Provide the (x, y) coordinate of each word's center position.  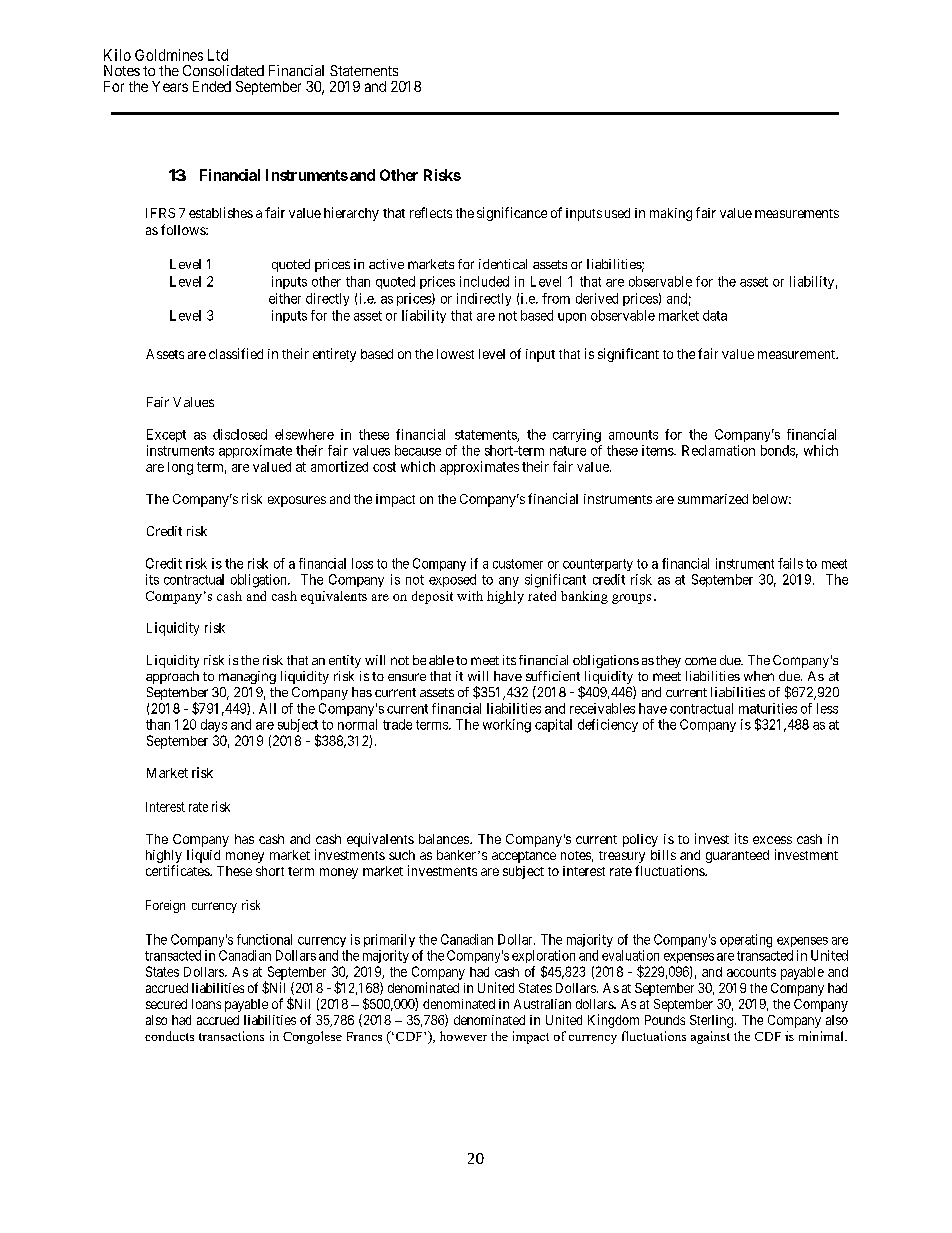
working (507, 726)
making (671, 214)
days (214, 725)
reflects (431, 212)
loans (206, 1004)
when (759, 676)
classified (236, 353)
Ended (212, 86)
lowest (455, 354)
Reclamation (718, 450)
